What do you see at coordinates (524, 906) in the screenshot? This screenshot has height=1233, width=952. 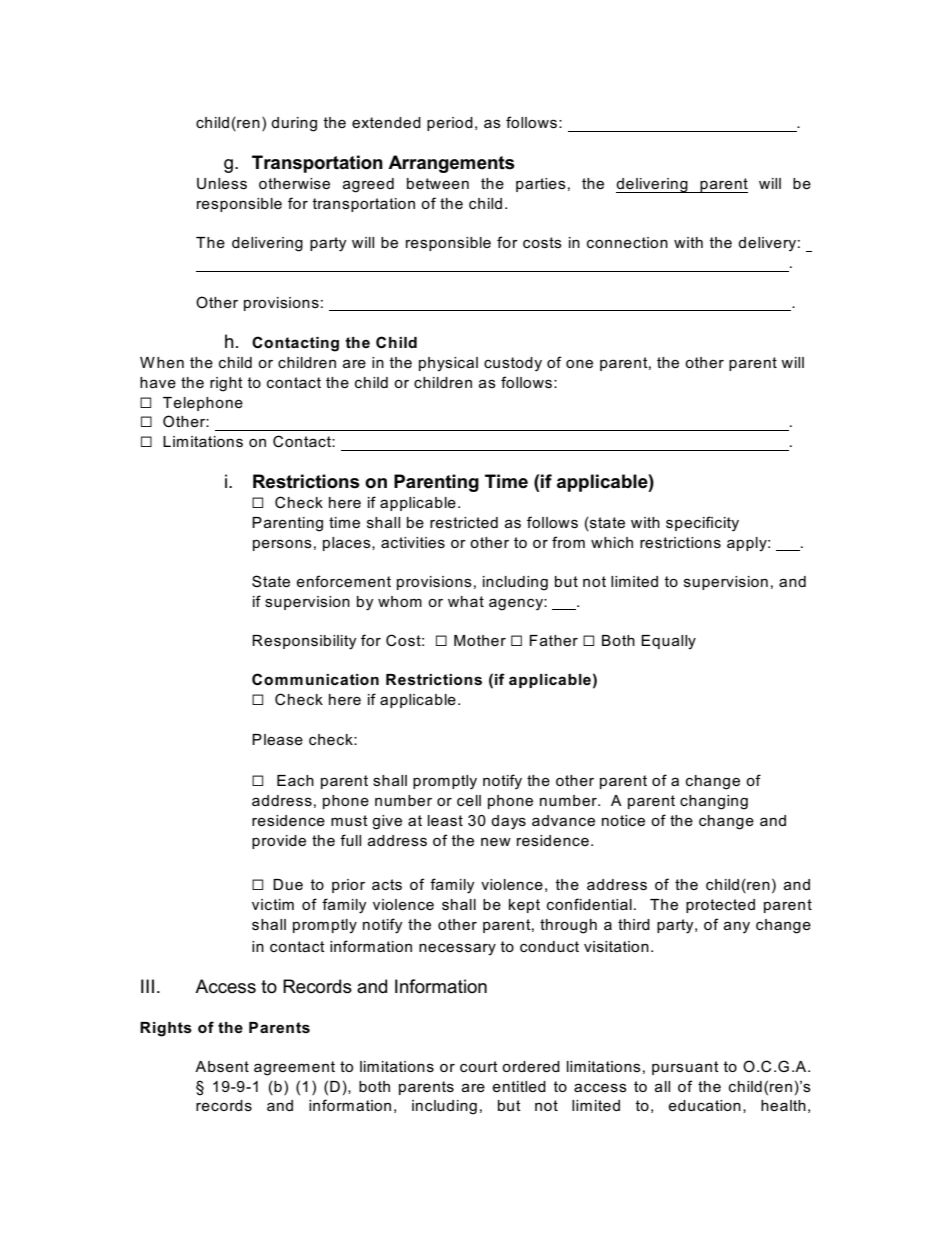 I see `kept` at bounding box center [524, 906].
